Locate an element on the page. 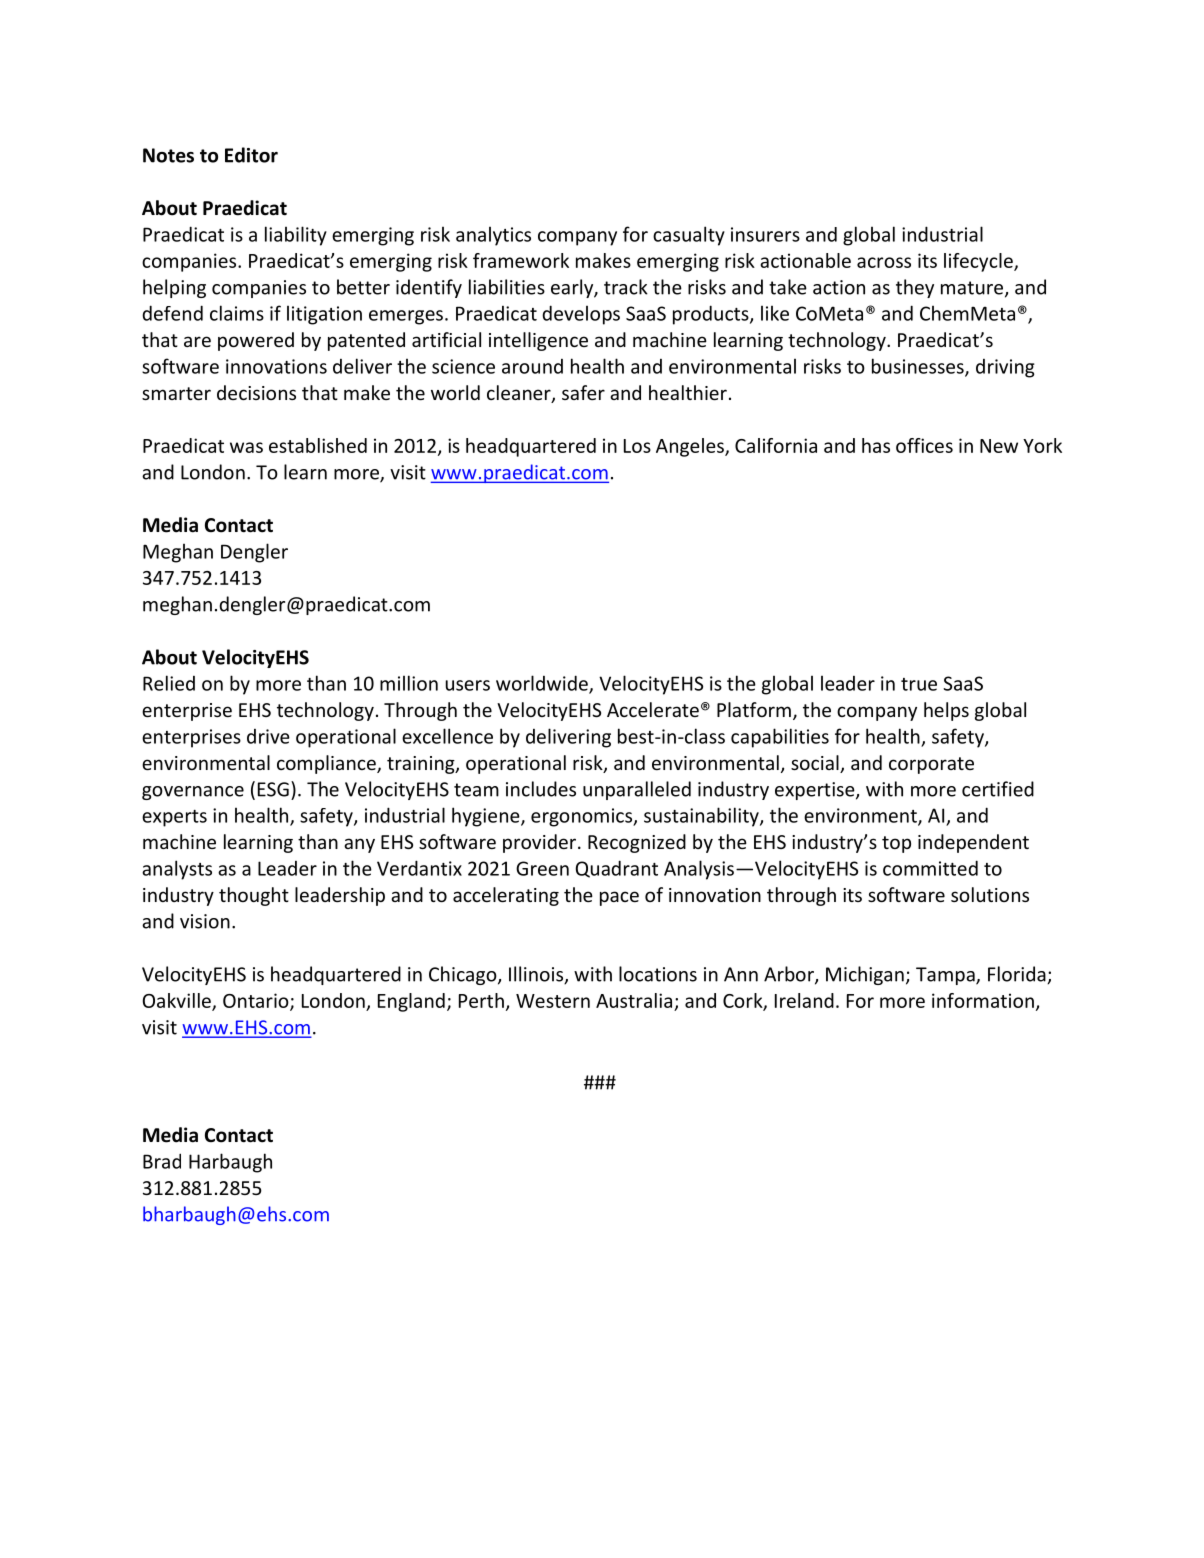 The image size is (1204, 1558). Relied is located at coordinates (169, 683).
